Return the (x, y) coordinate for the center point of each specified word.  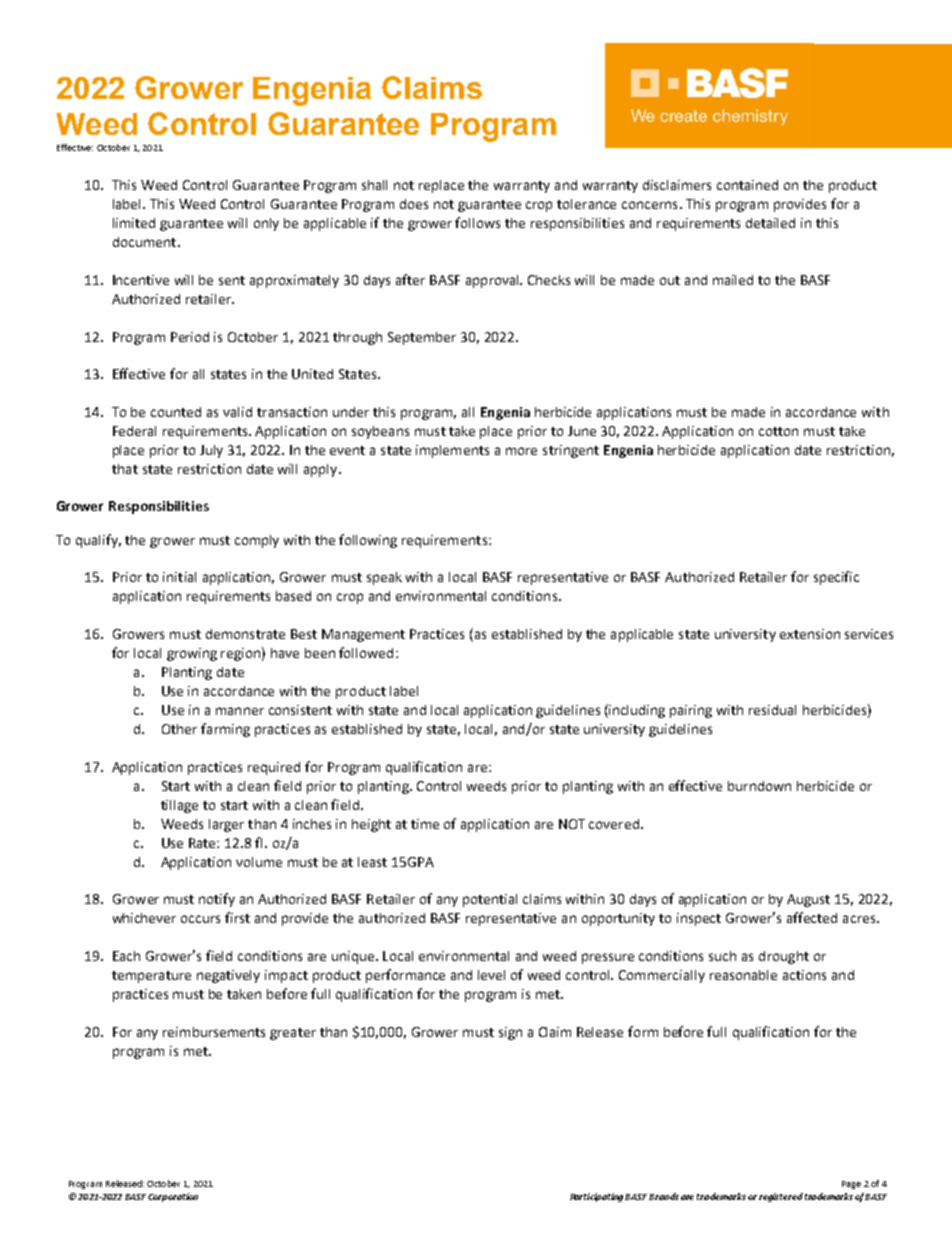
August (808, 900)
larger (226, 825)
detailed (770, 223)
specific (836, 578)
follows (477, 222)
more (521, 451)
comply (257, 541)
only (266, 224)
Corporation (173, 1197)
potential (490, 900)
